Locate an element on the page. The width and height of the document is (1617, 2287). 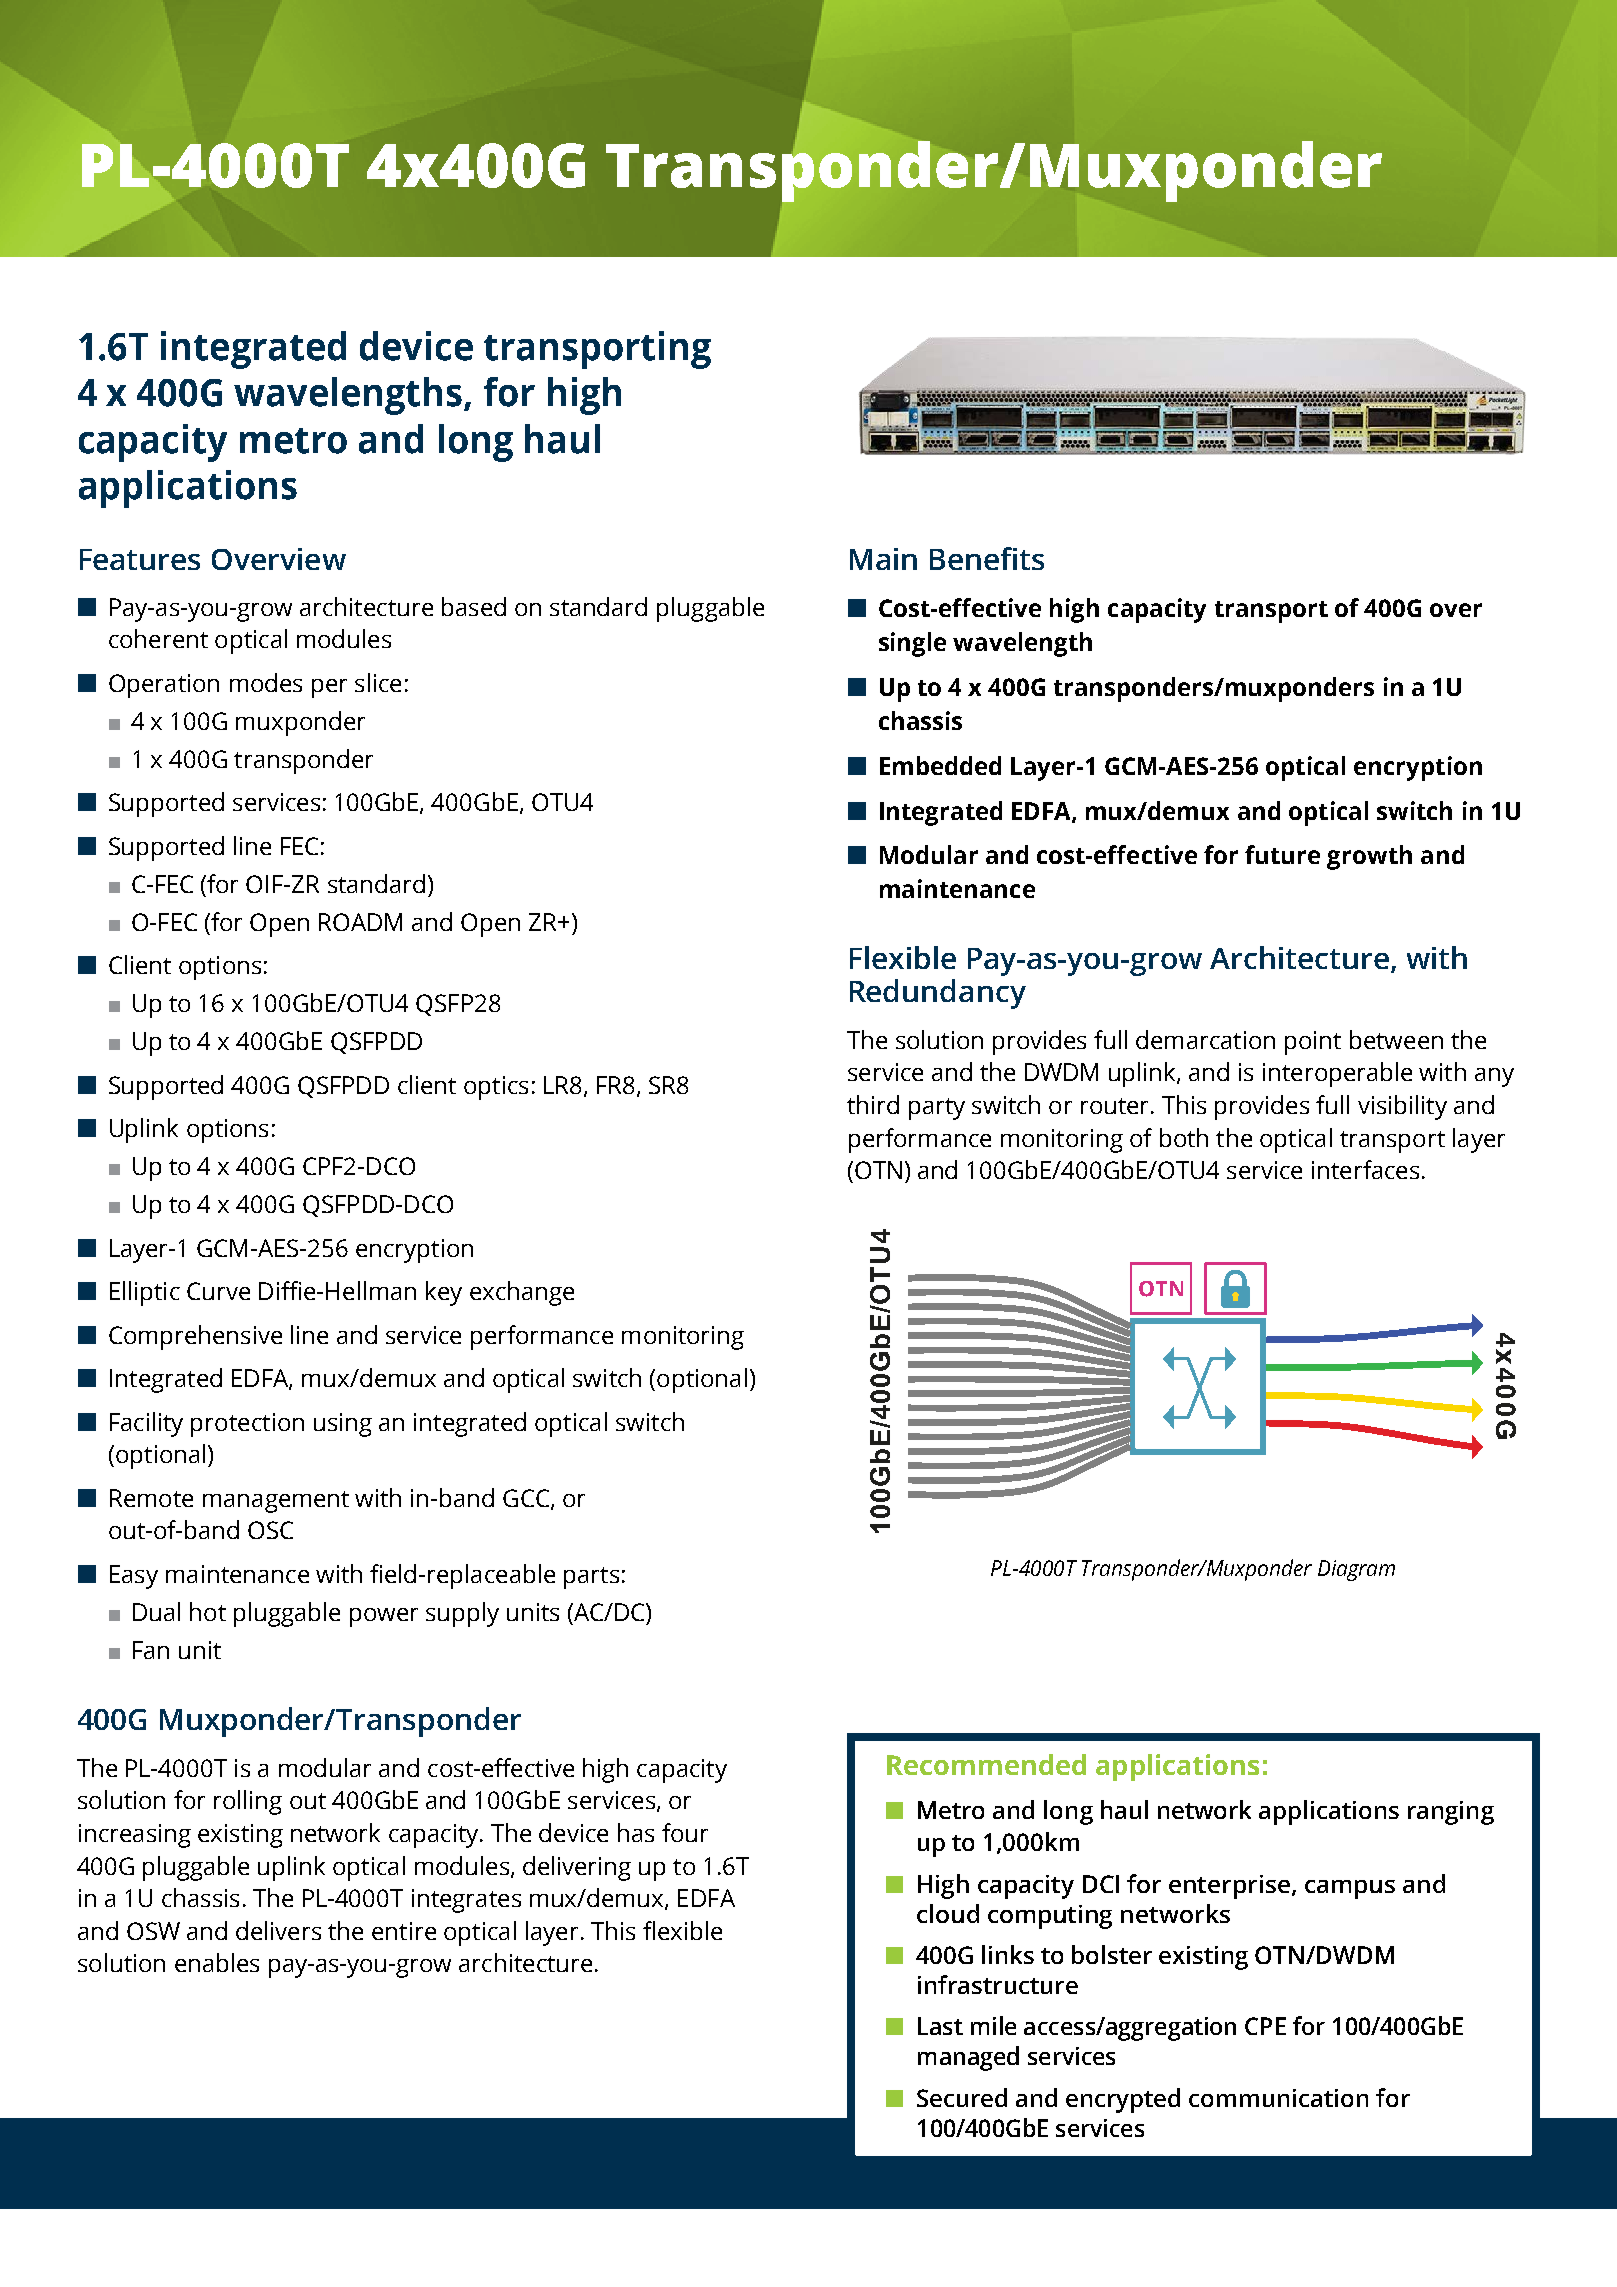
Redundancy is located at coordinates (938, 994).
